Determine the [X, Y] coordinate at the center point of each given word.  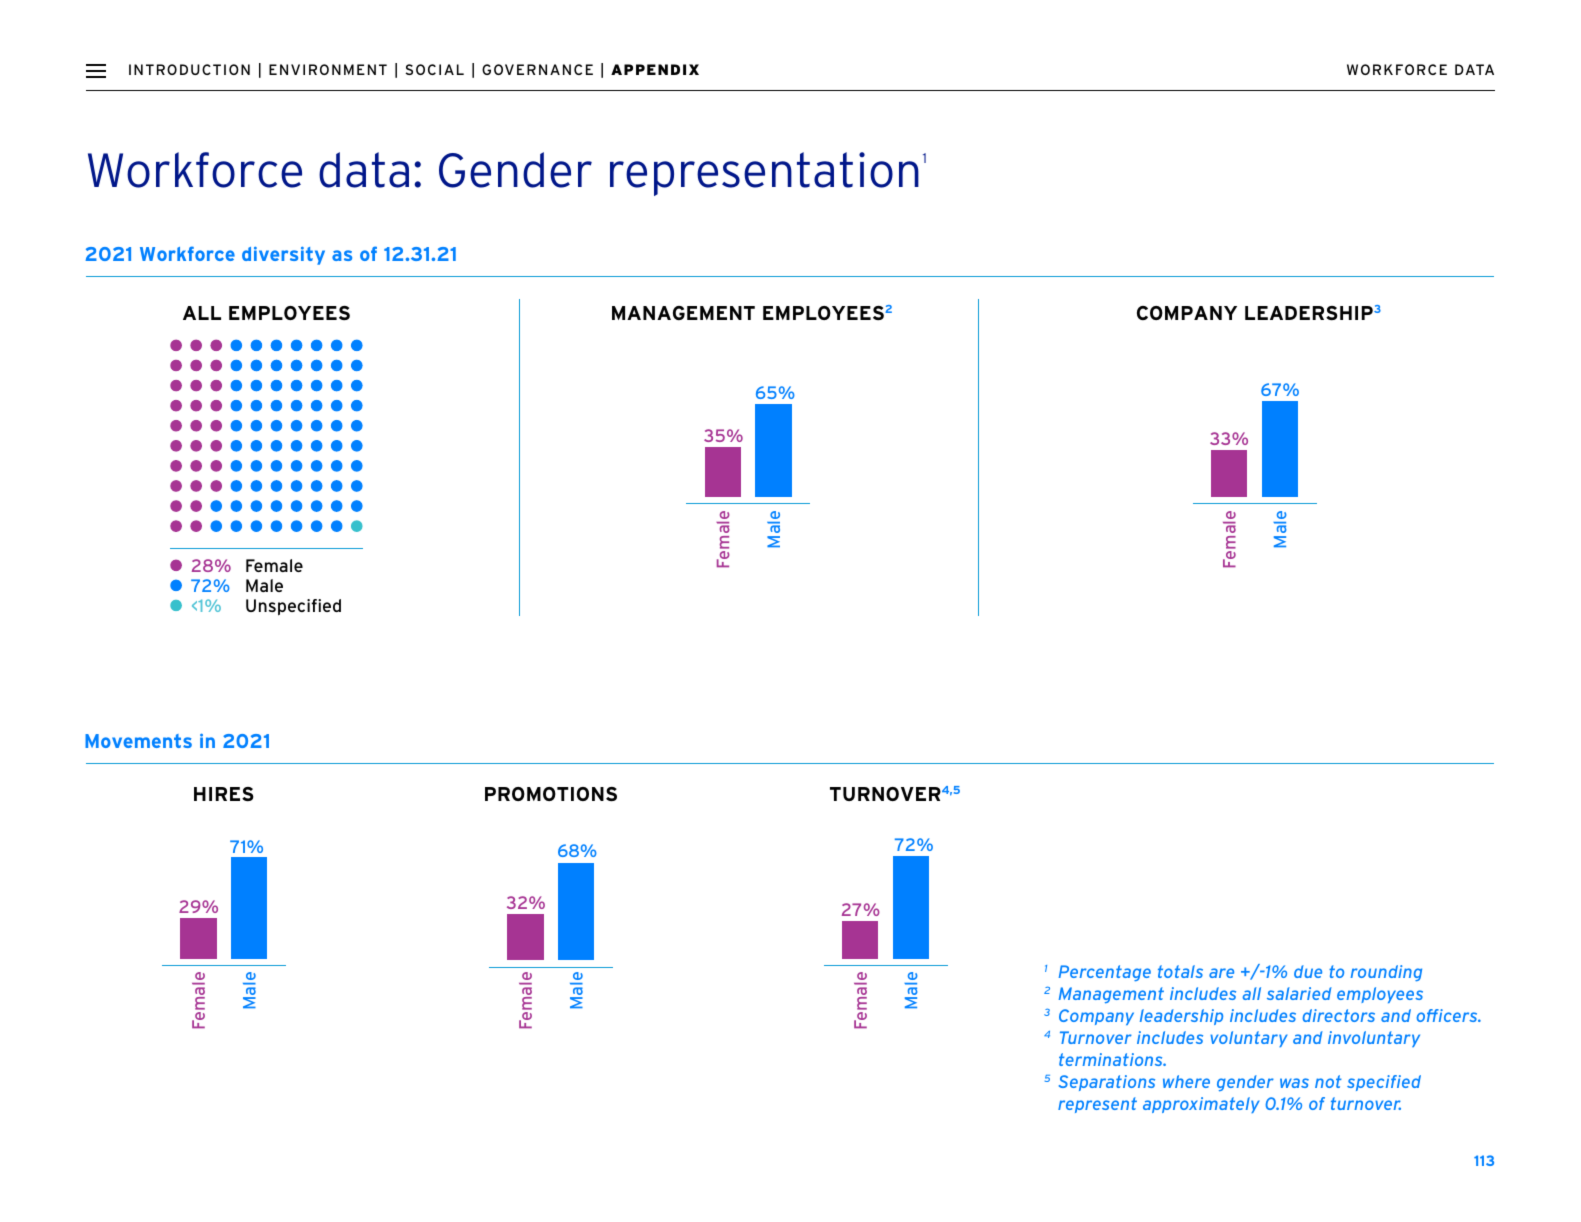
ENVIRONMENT [328, 69]
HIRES [224, 794]
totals [1180, 971]
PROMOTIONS [551, 794]
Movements [138, 741]
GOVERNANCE [537, 69]
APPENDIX [655, 69]
